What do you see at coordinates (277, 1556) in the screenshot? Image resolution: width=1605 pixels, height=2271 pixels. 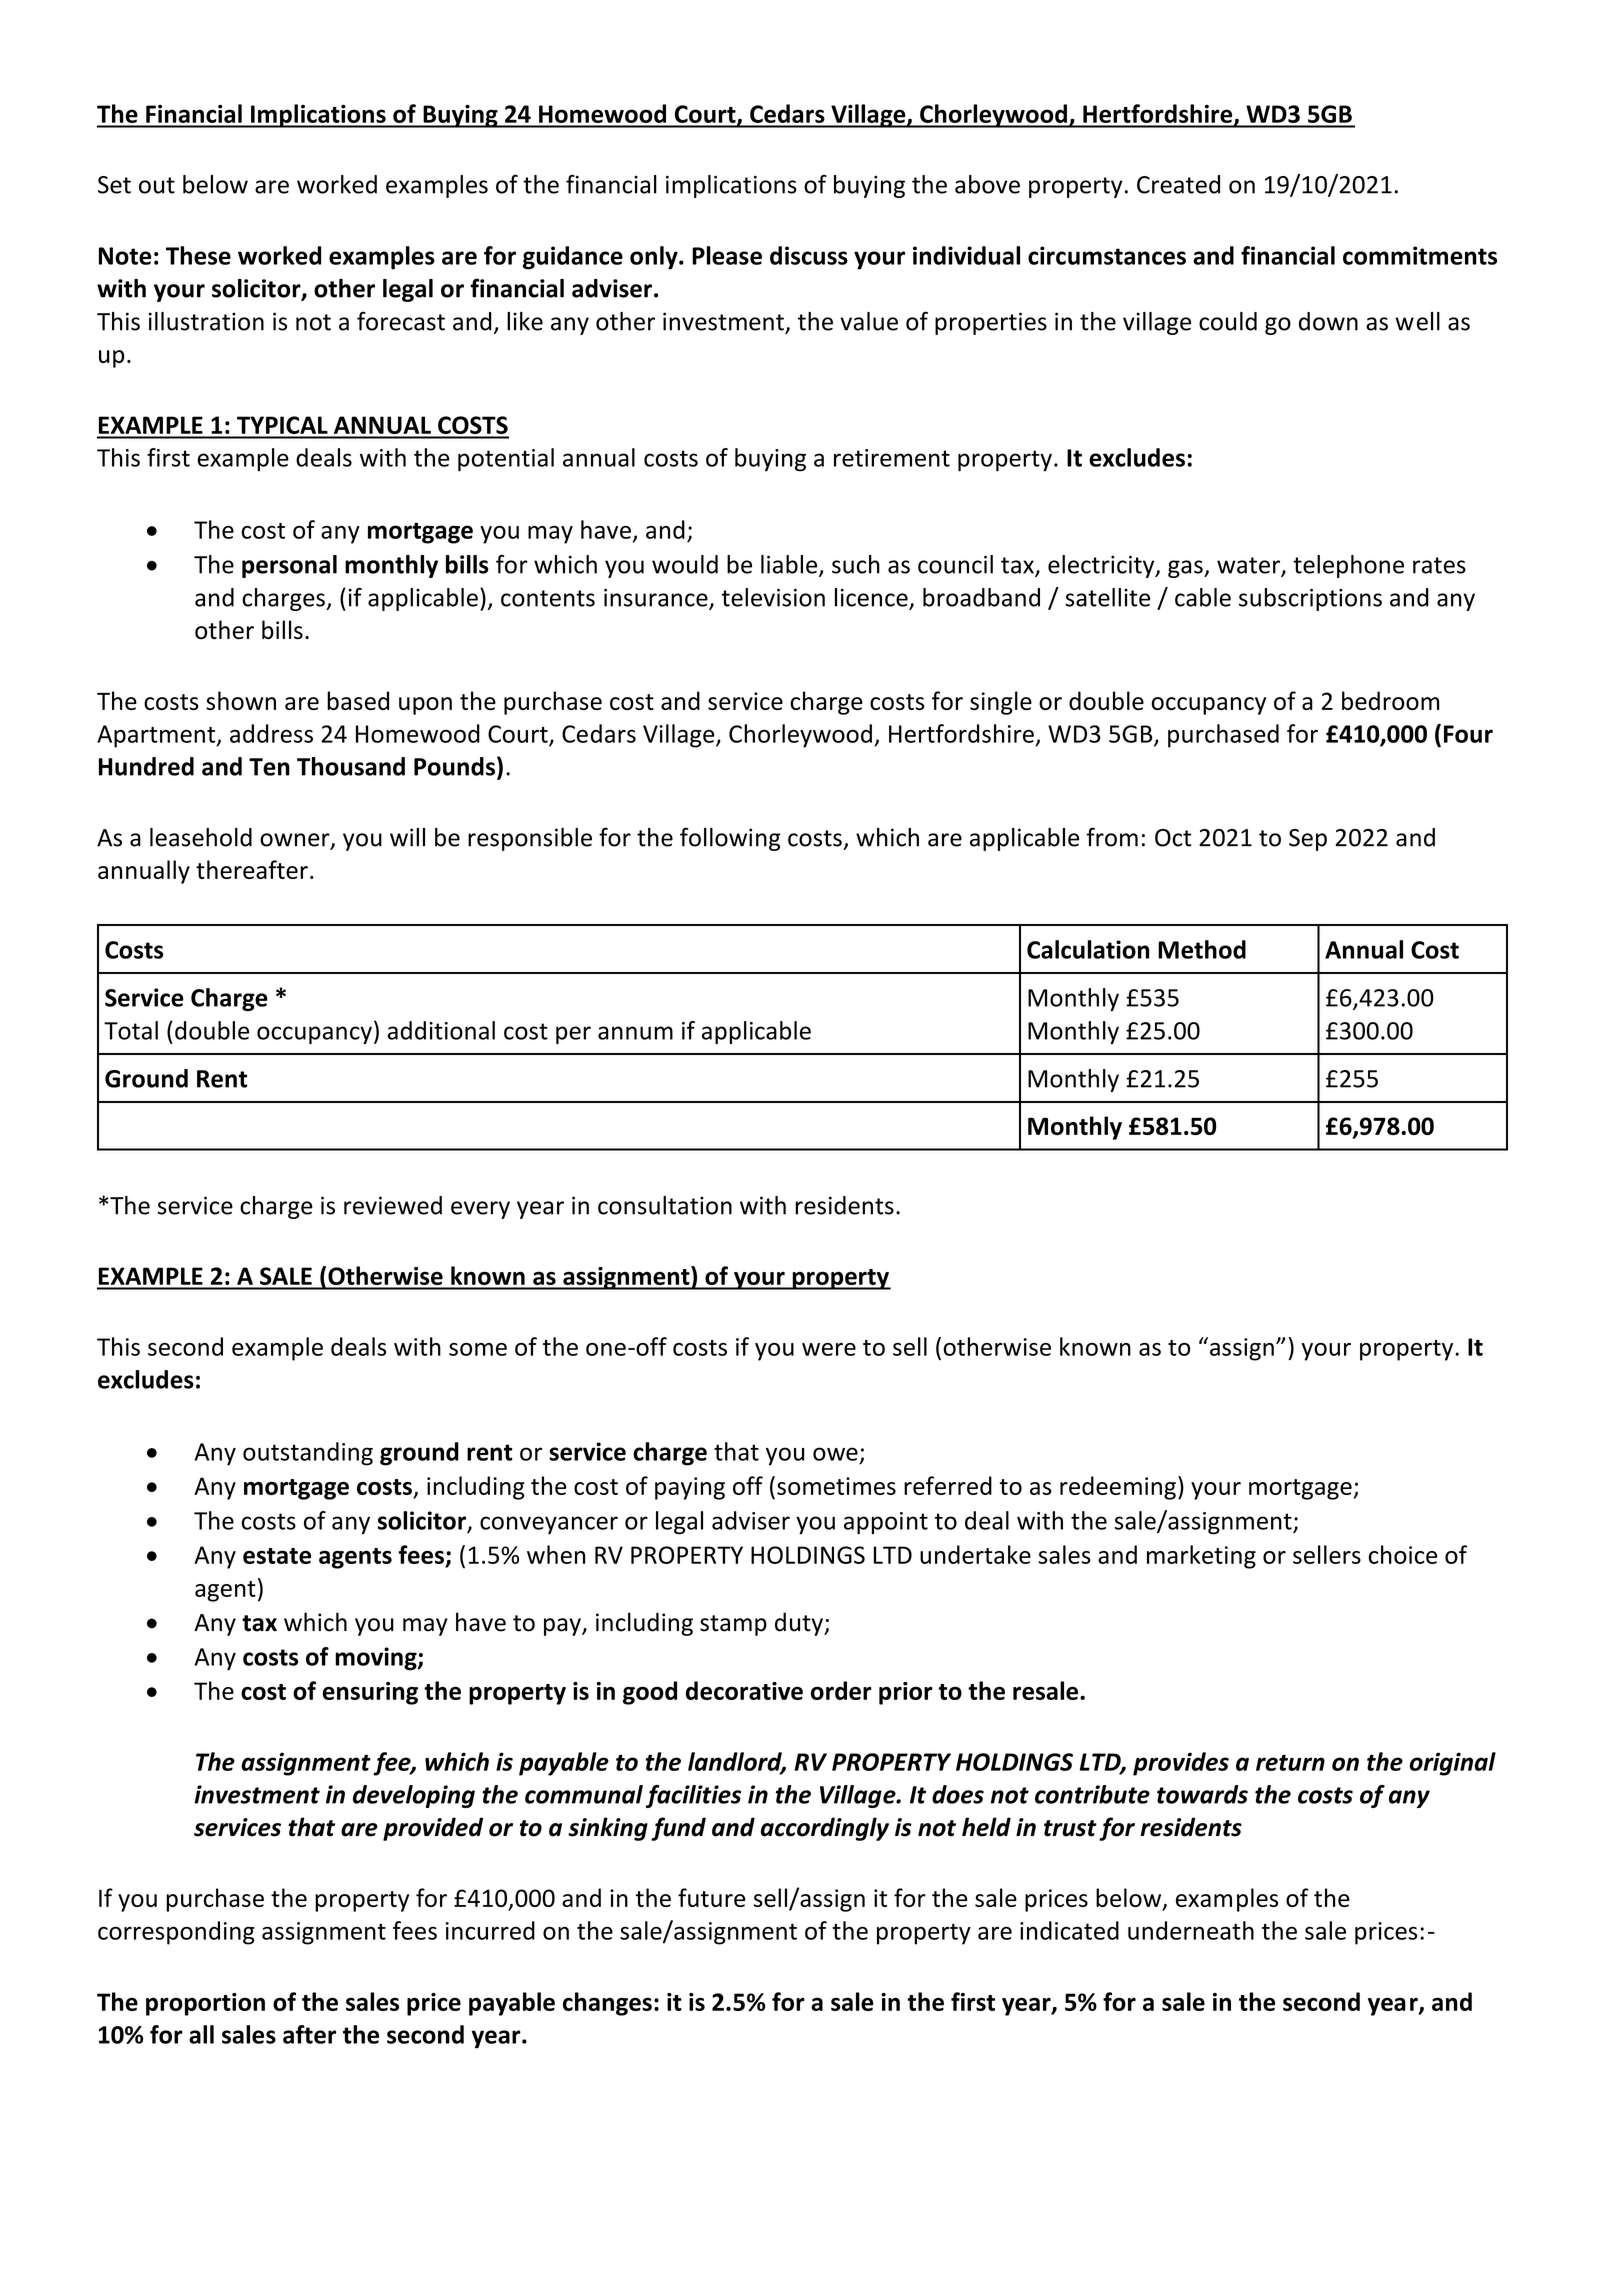 I see `estate` at bounding box center [277, 1556].
